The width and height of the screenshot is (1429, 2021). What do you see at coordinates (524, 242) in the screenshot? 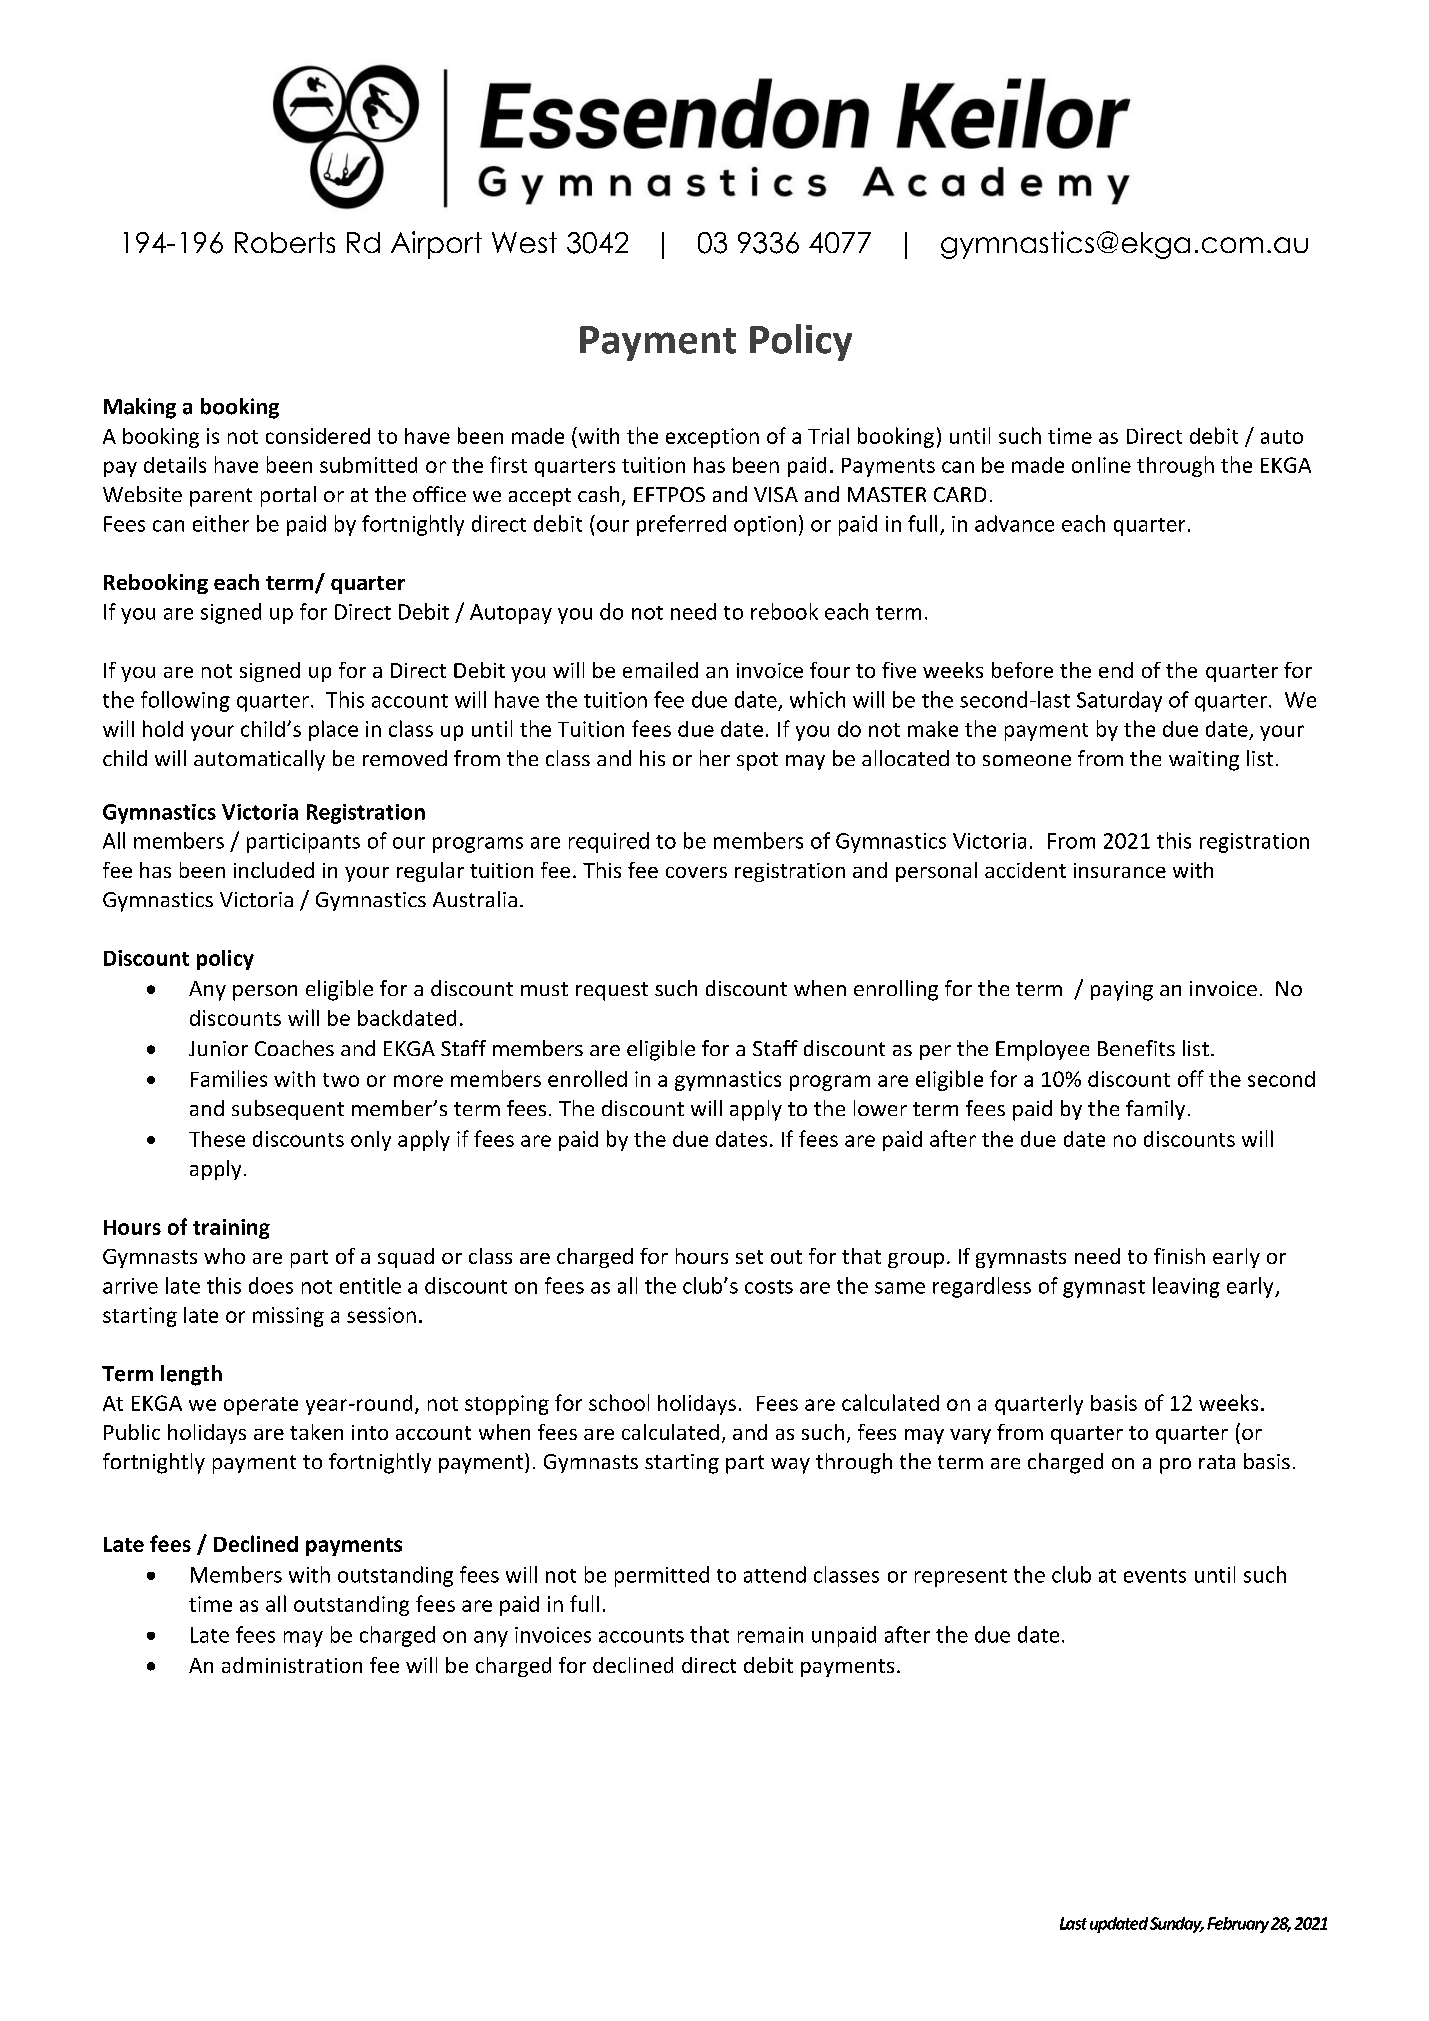
I see `West` at bounding box center [524, 242].
